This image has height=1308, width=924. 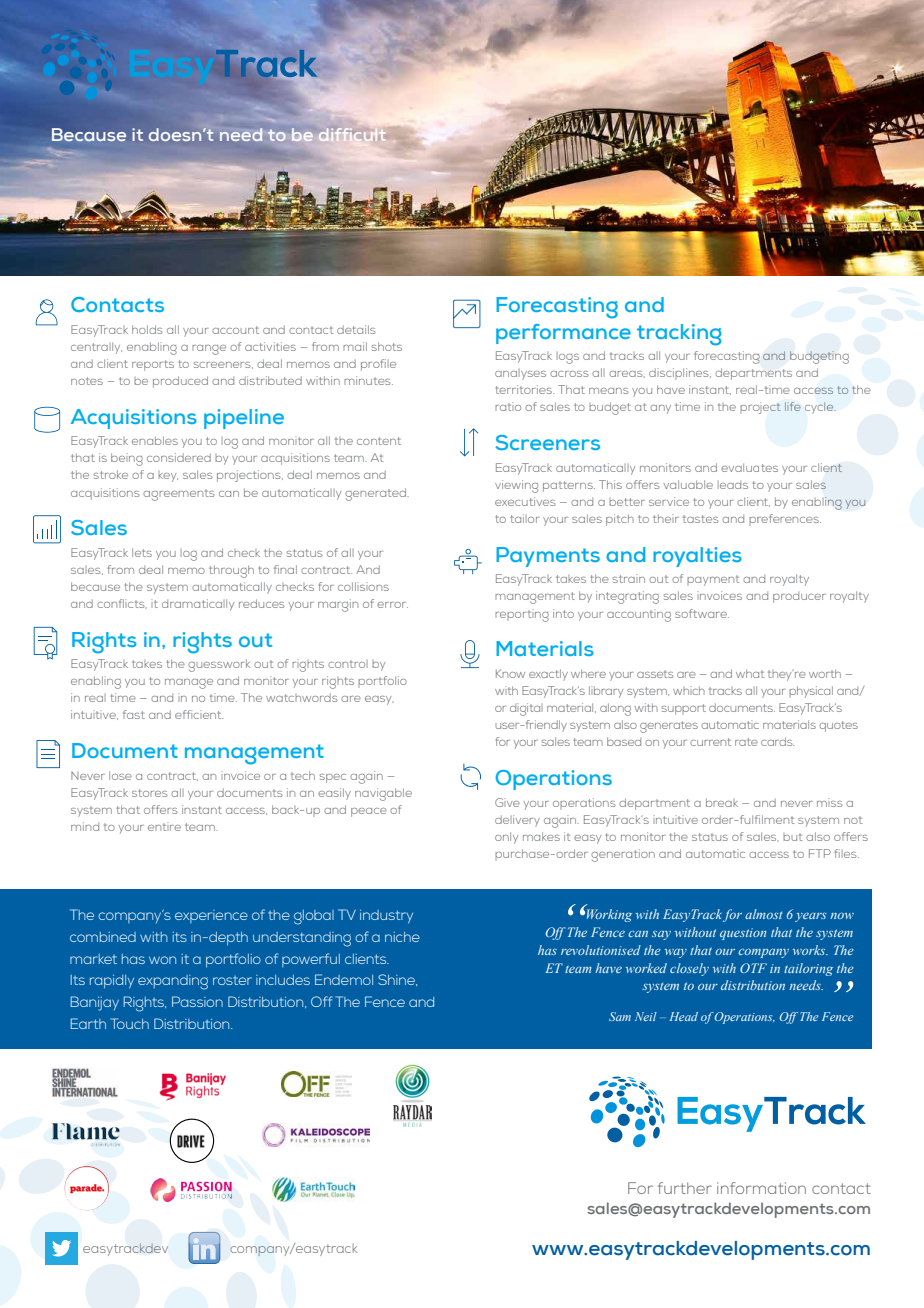 What do you see at coordinates (507, 802) in the image?
I see `Give` at bounding box center [507, 802].
